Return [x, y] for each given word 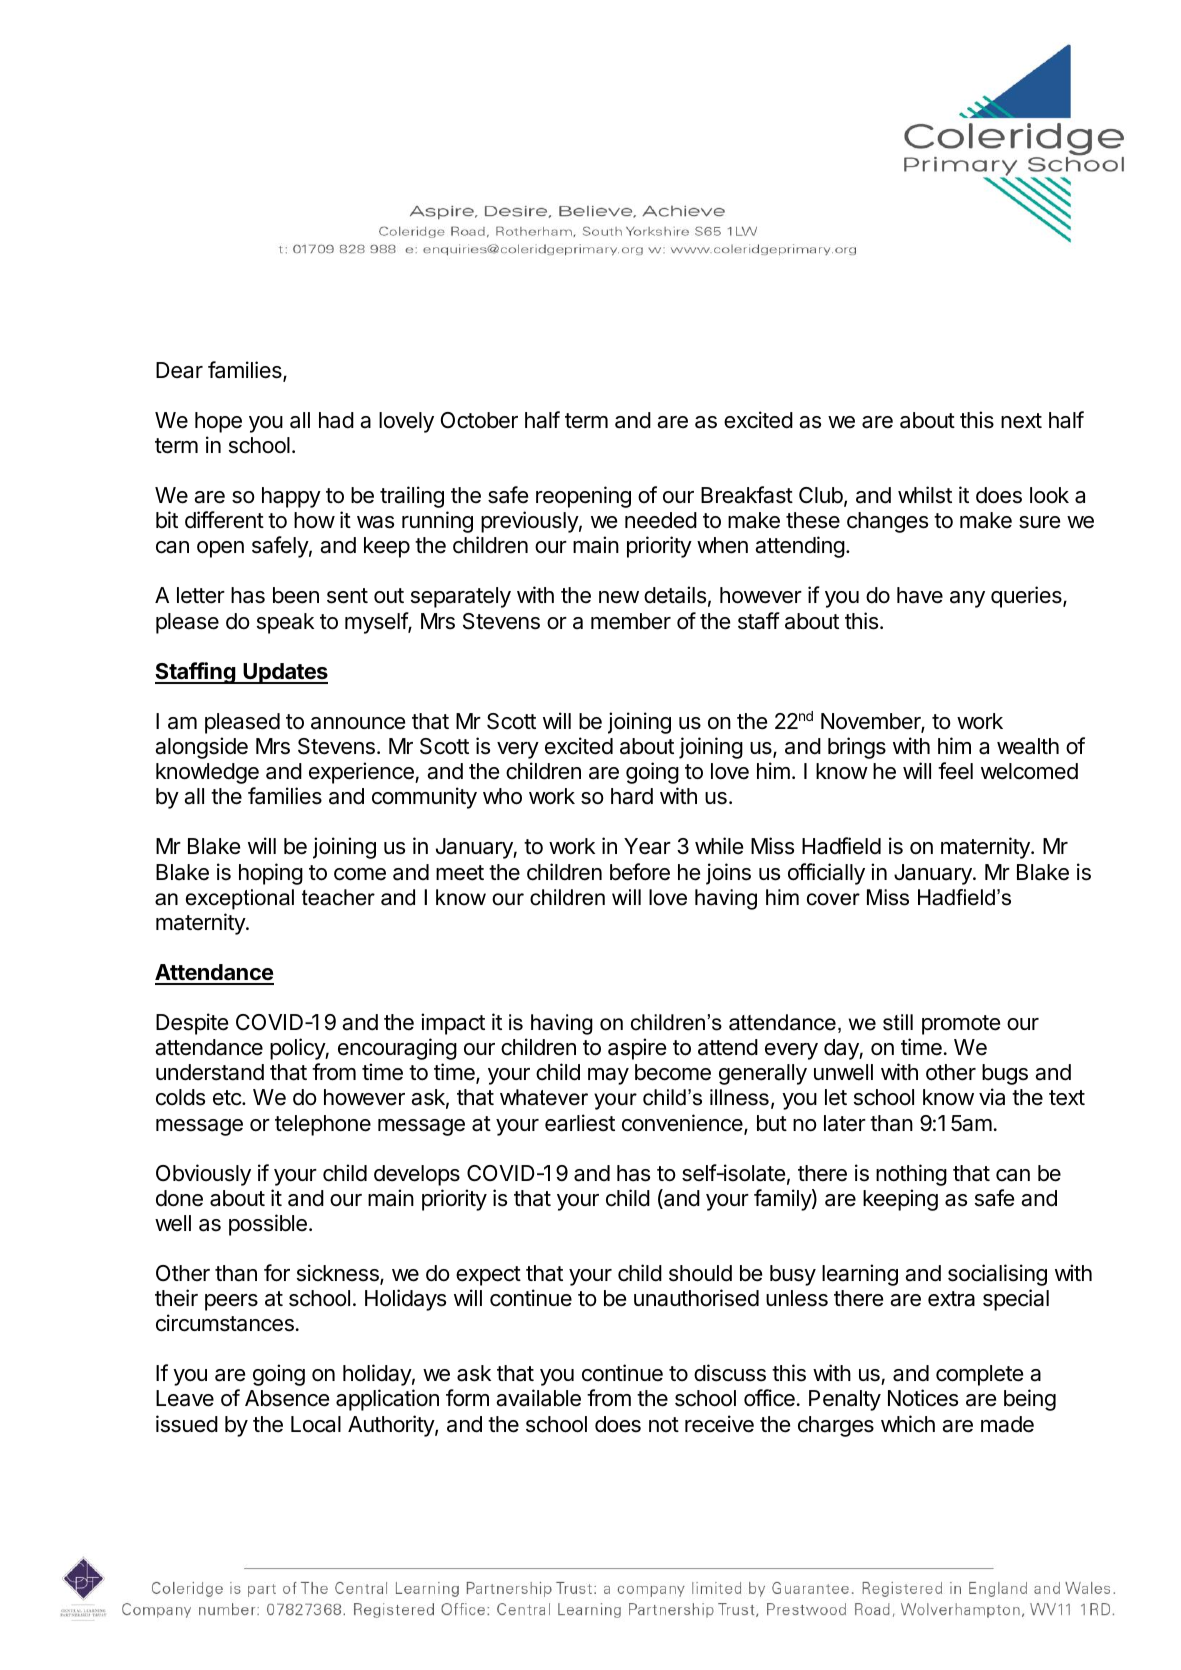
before [640, 872]
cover [833, 899]
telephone [323, 1125]
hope [218, 422]
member [631, 621]
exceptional [240, 899]
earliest [580, 1123]
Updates [284, 673]
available [538, 1398]
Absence [287, 1398]
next [1021, 421]
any [967, 599]
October [479, 420]
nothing [911, 1175]
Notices [923, 1398]
